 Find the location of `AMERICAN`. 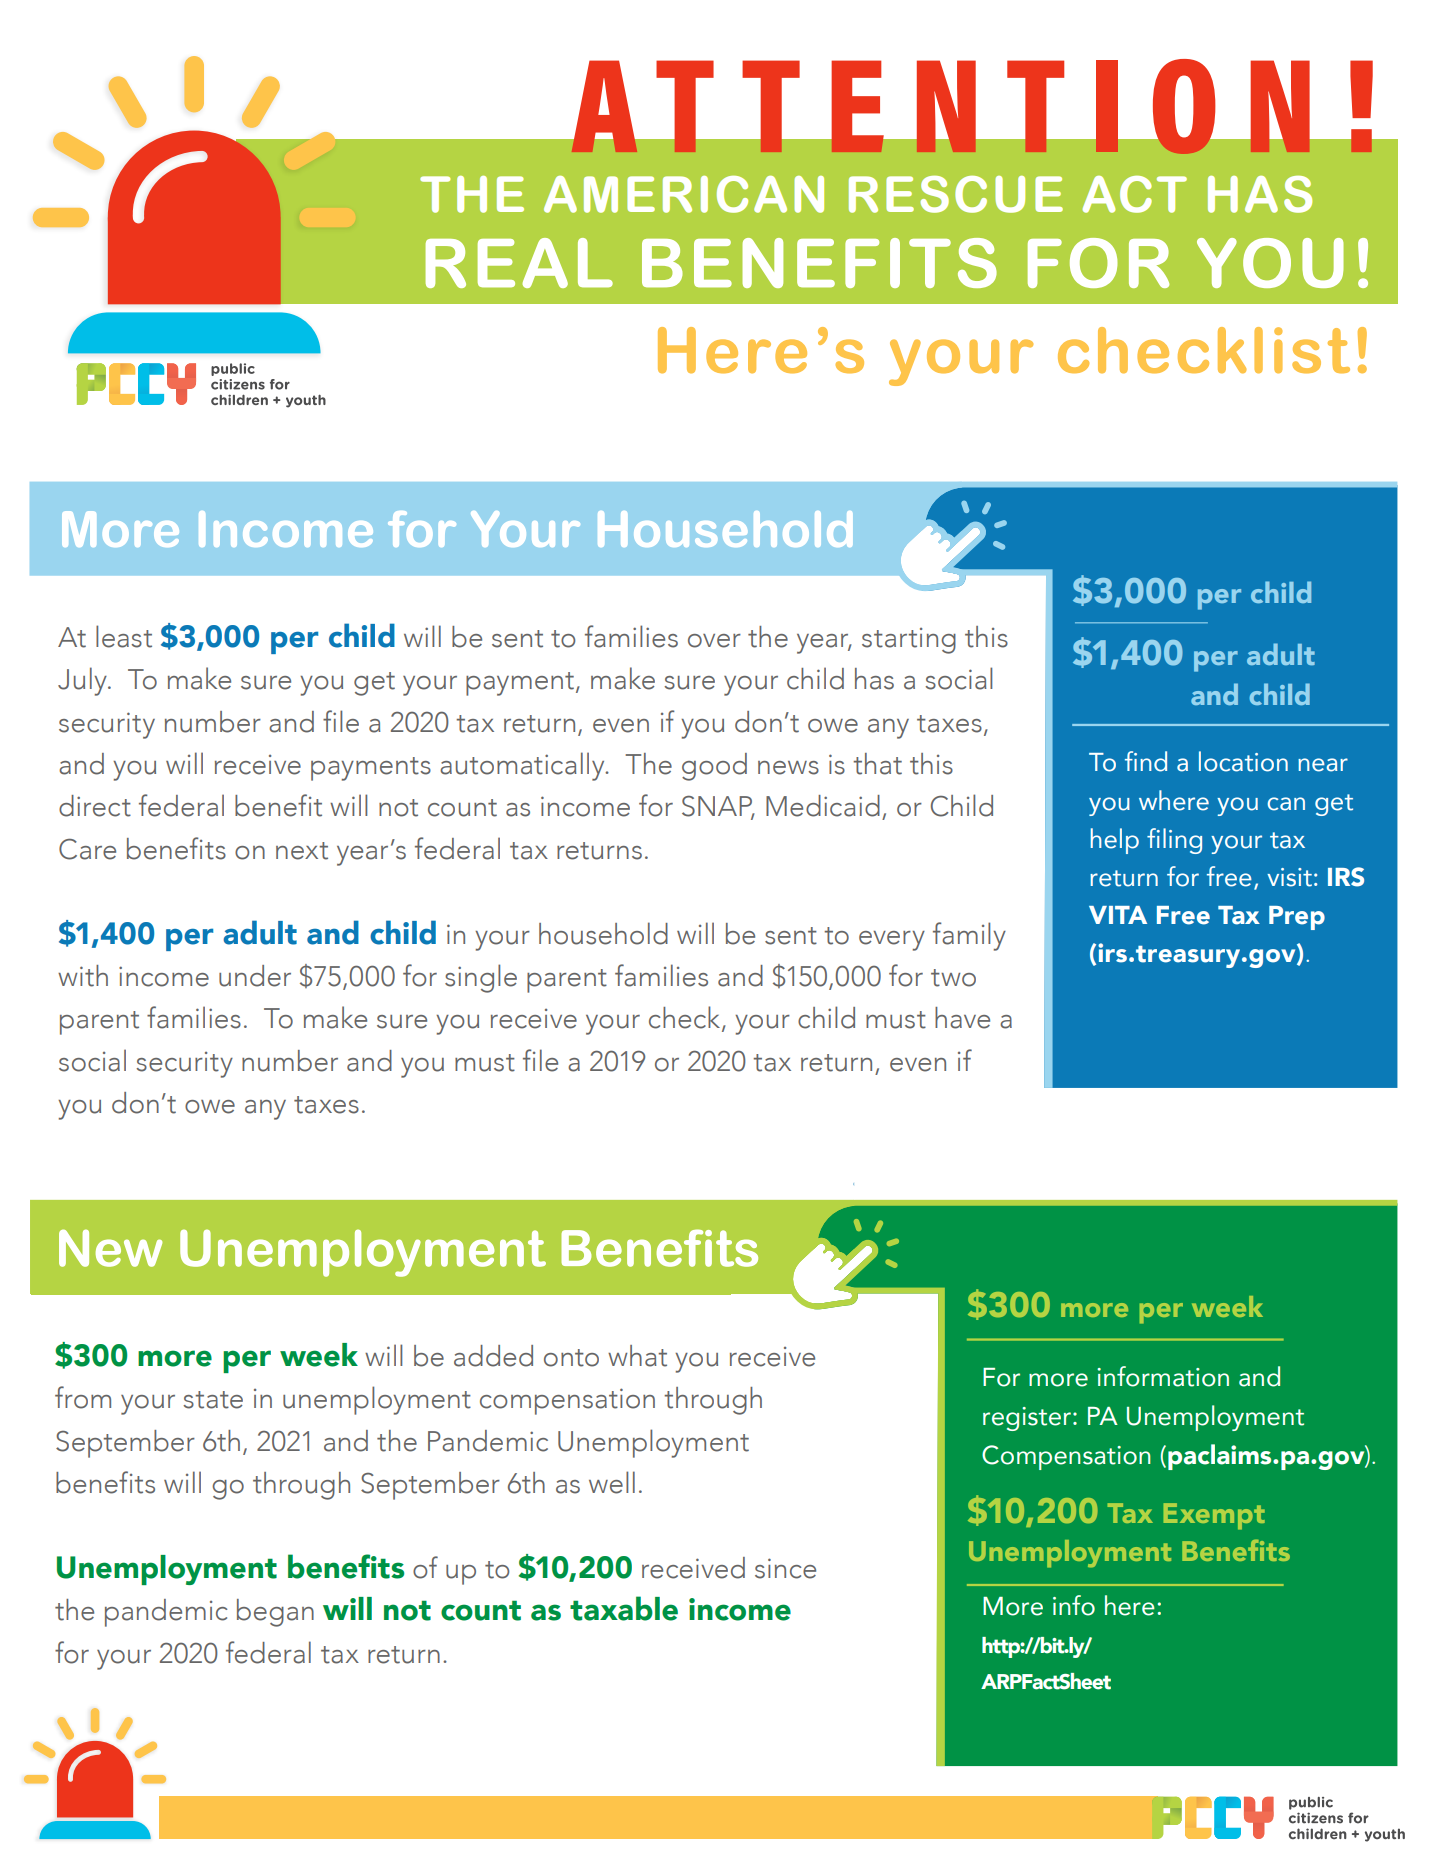

AMERICAN is located at coordinates (684, 194).
